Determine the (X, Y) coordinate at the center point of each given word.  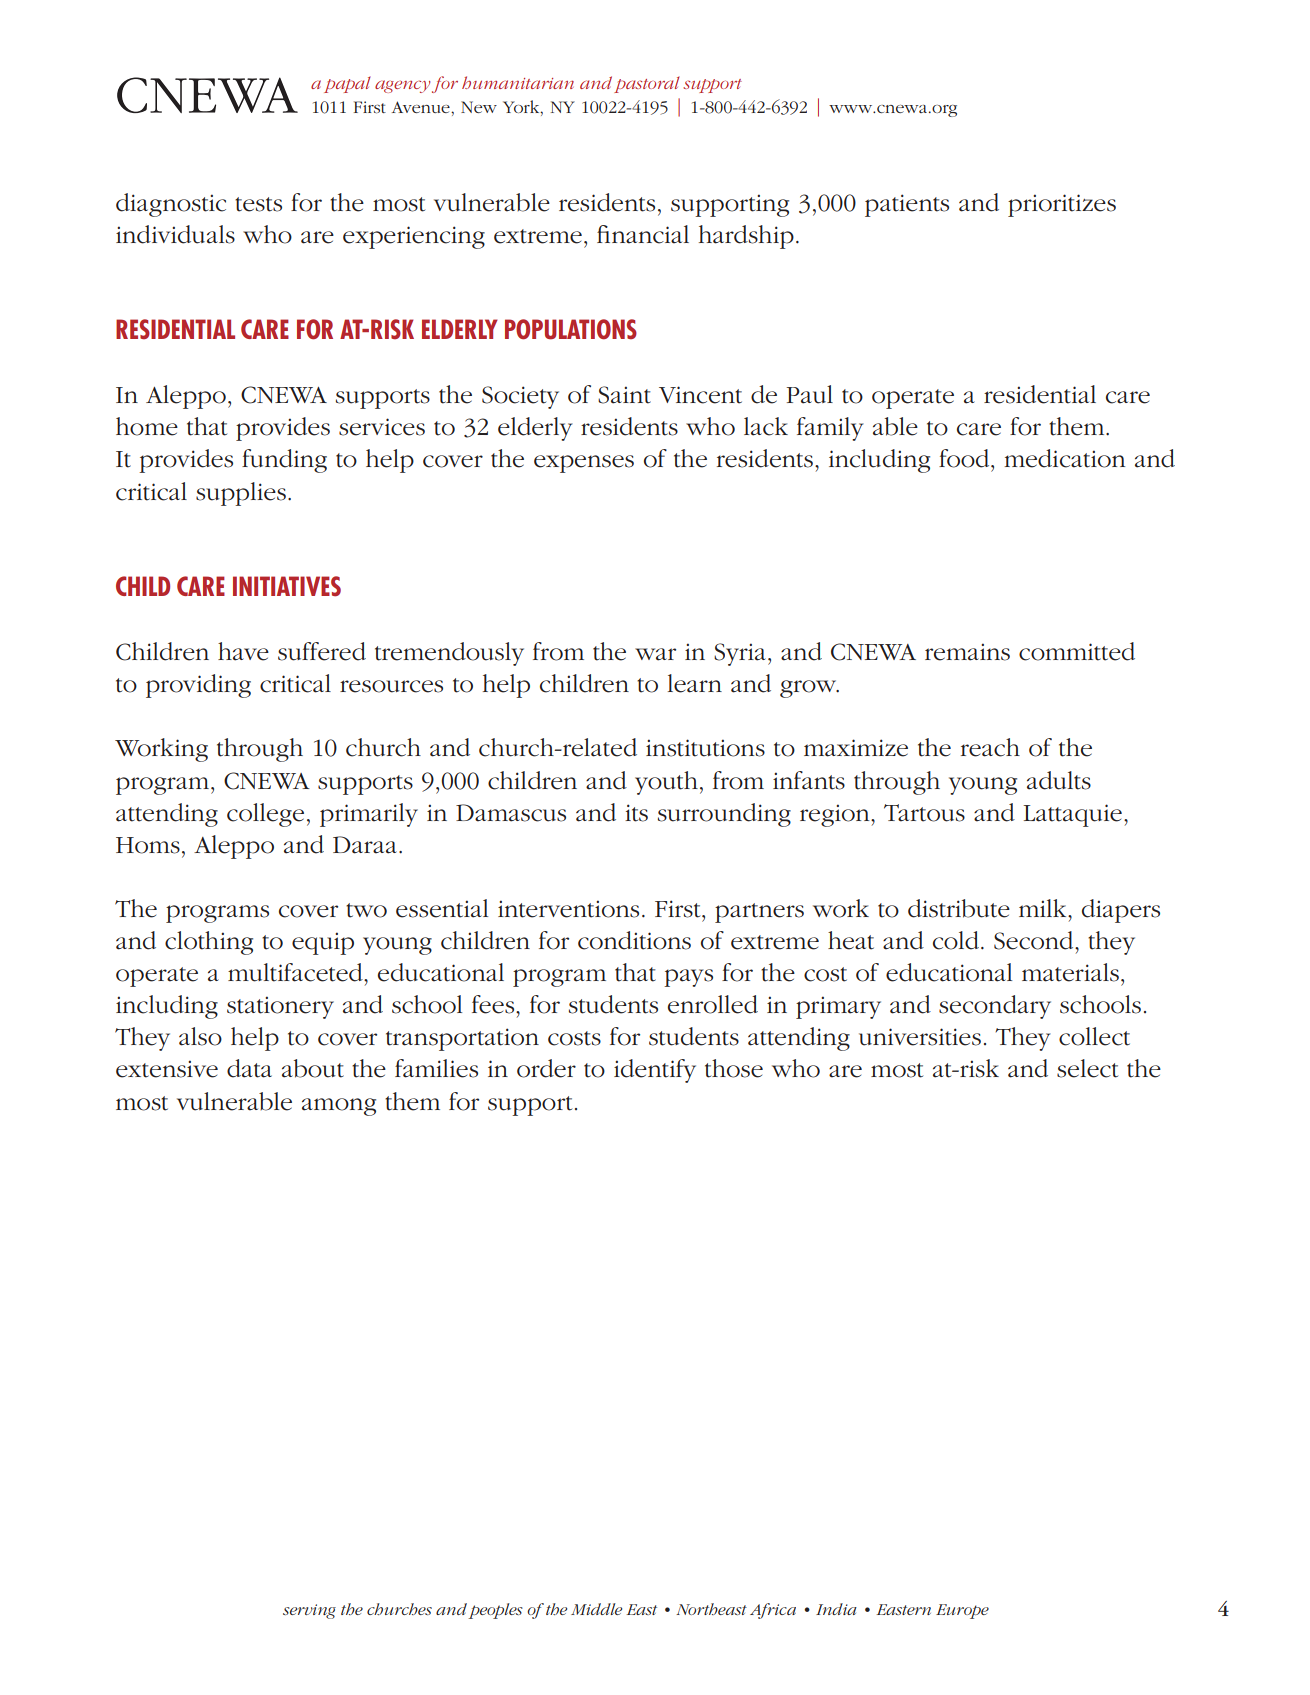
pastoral (647, 84)
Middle (596, 1609)
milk (1044, 908)
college (265, 815)
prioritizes (1062, 205)
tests (258, 204)
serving (309, 1611)
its (636, 813)
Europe (962, 1611)
